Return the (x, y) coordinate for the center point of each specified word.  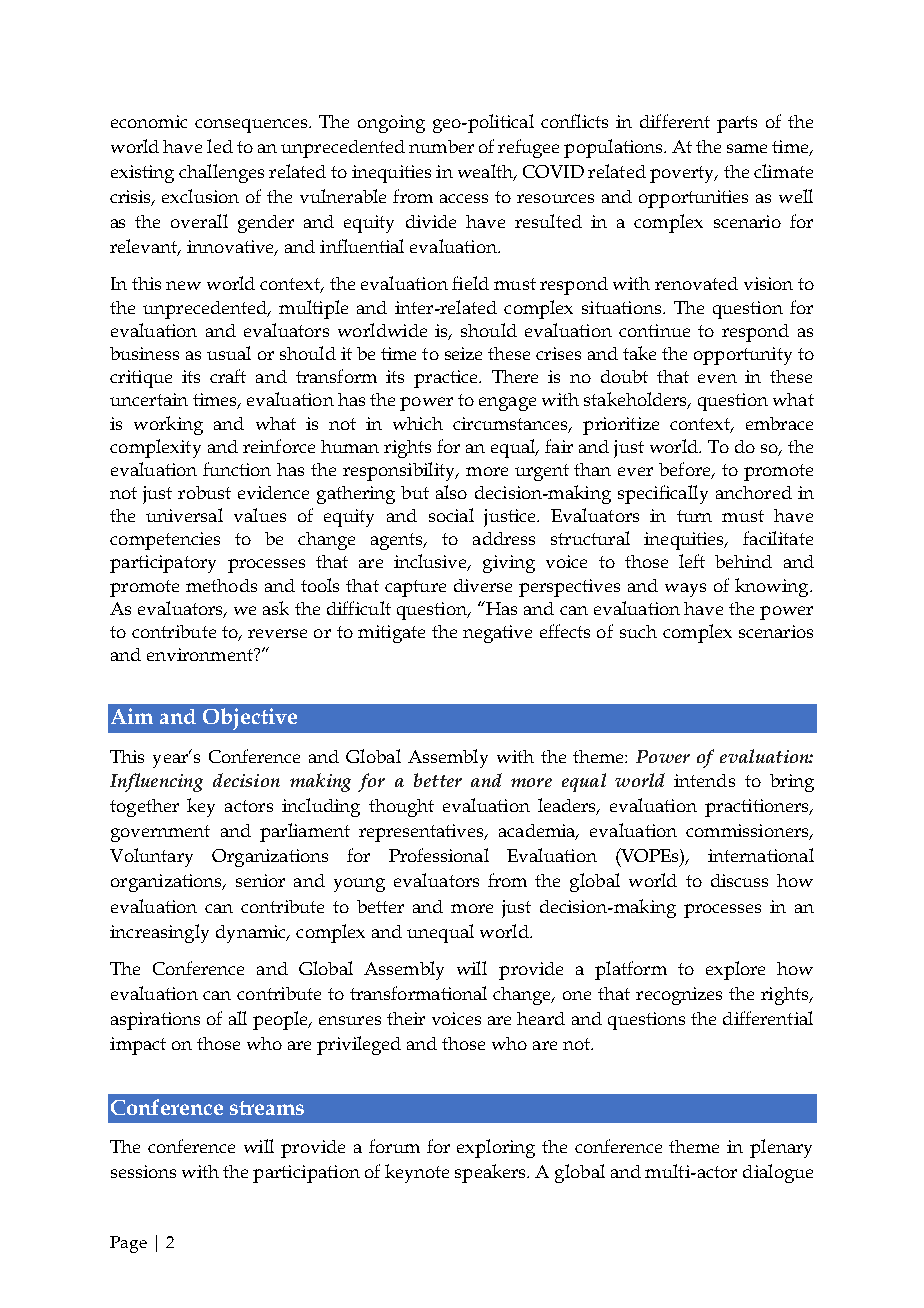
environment (201, 654)
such (638, 631)
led (220, 146)
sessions (143, 1171)
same (747, 148)
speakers (491, 1173)
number (441, 146)
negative (497, 634)
